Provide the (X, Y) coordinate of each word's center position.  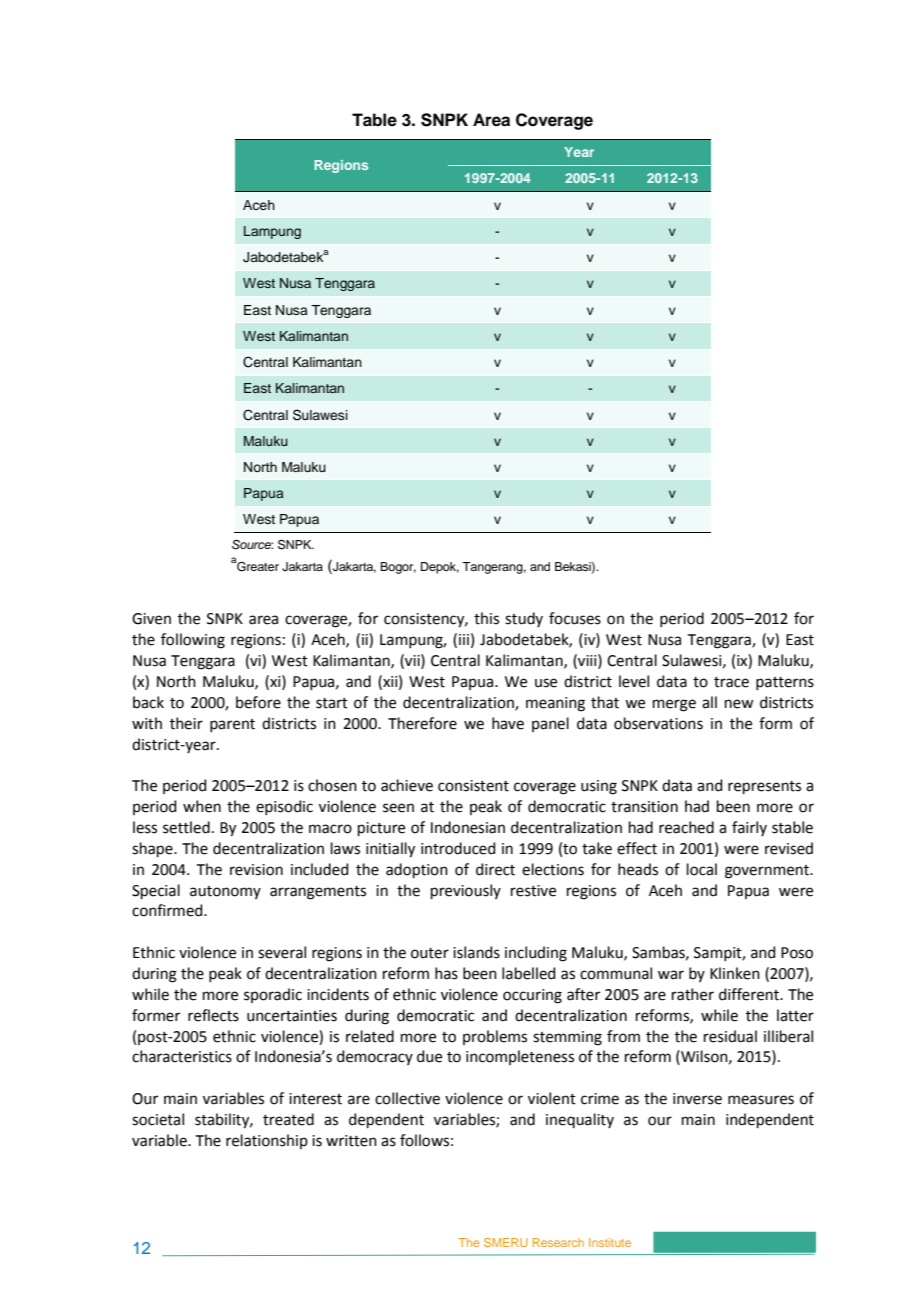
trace (731, 682)
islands (476, 952)
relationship (267, 1141)
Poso (797, 953)
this (486, 618)
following (193, 641)
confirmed (168, 910)
